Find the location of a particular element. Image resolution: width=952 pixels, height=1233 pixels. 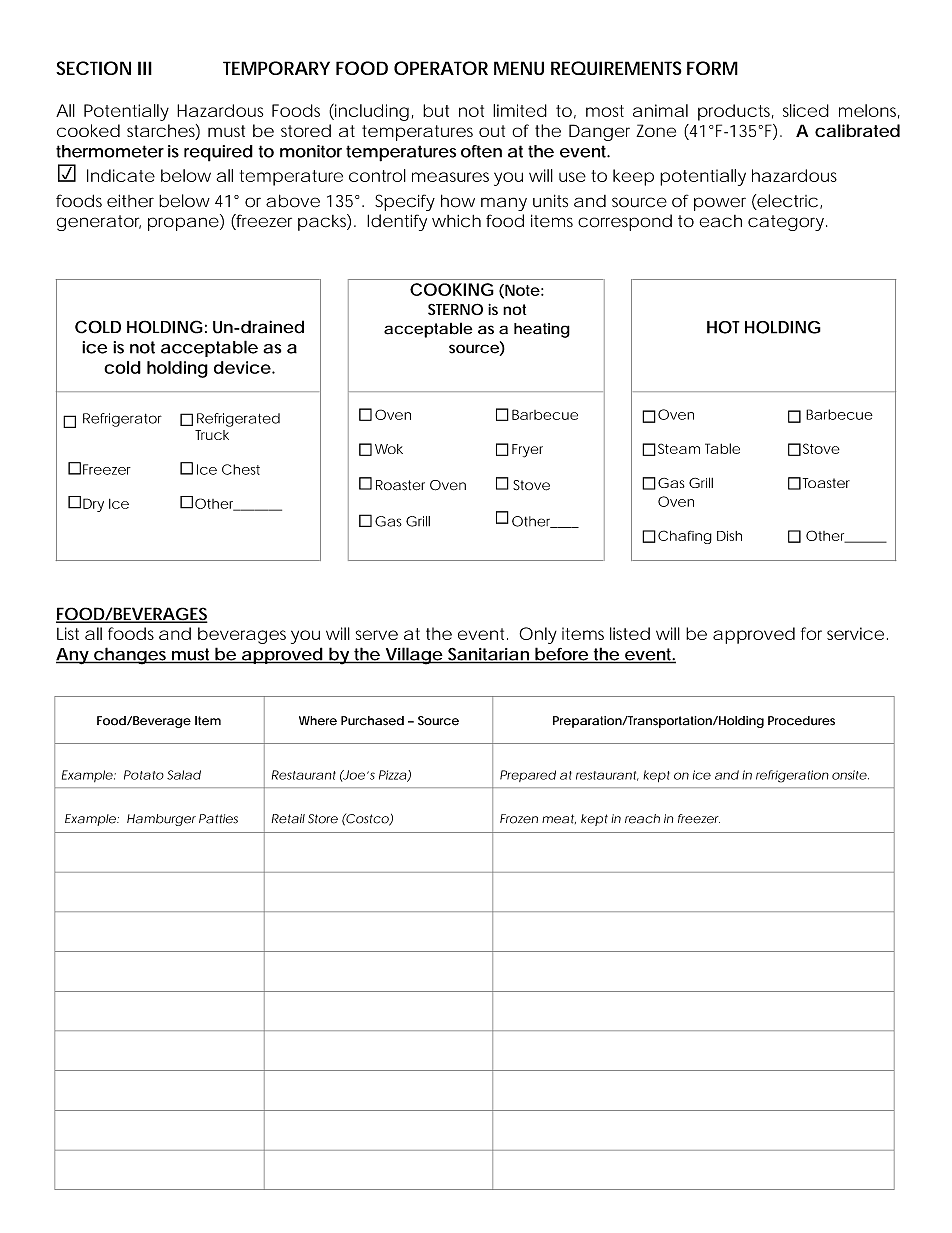

but is located at coordinates (436, 110).
